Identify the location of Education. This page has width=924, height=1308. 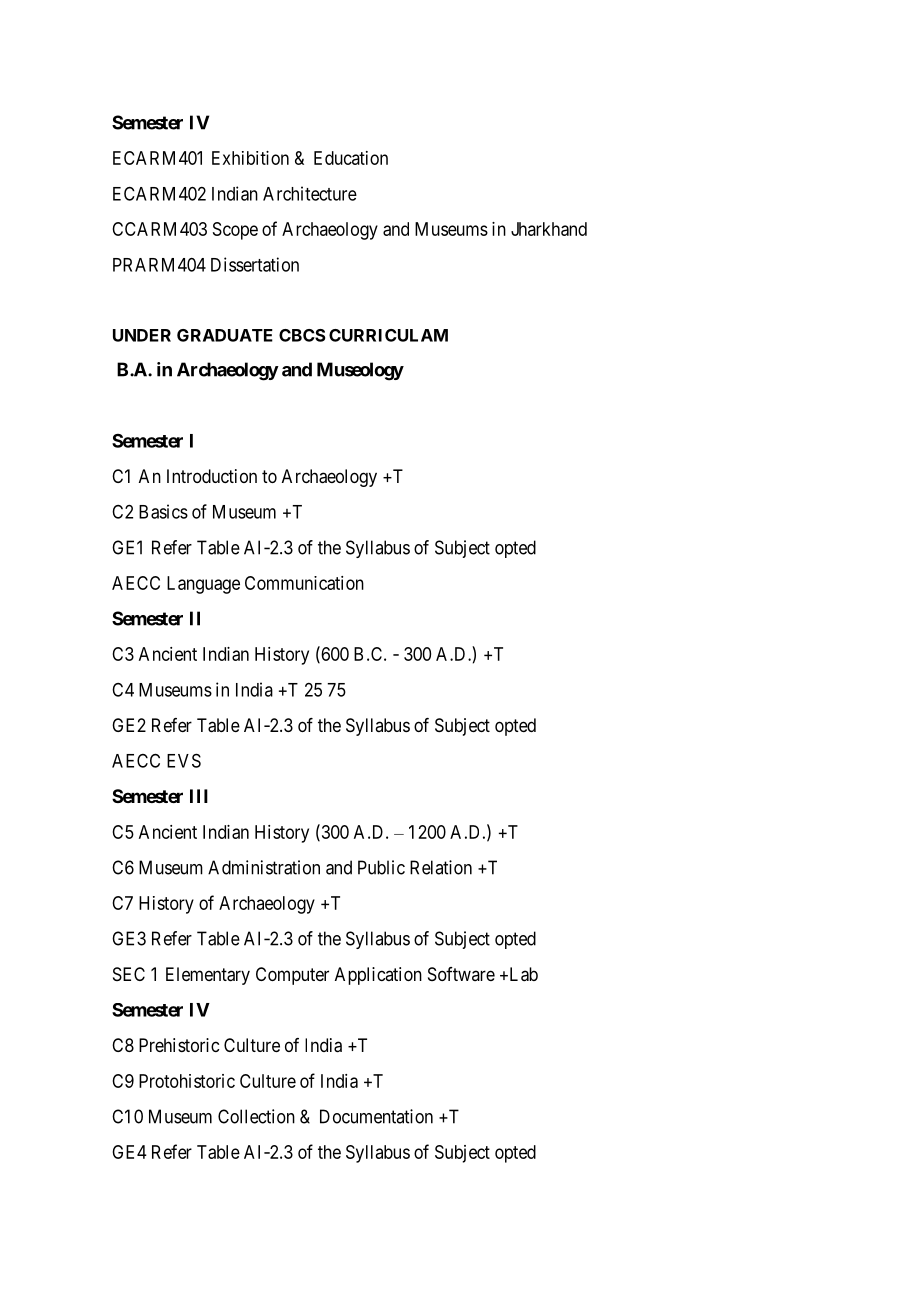
(351, 158).
